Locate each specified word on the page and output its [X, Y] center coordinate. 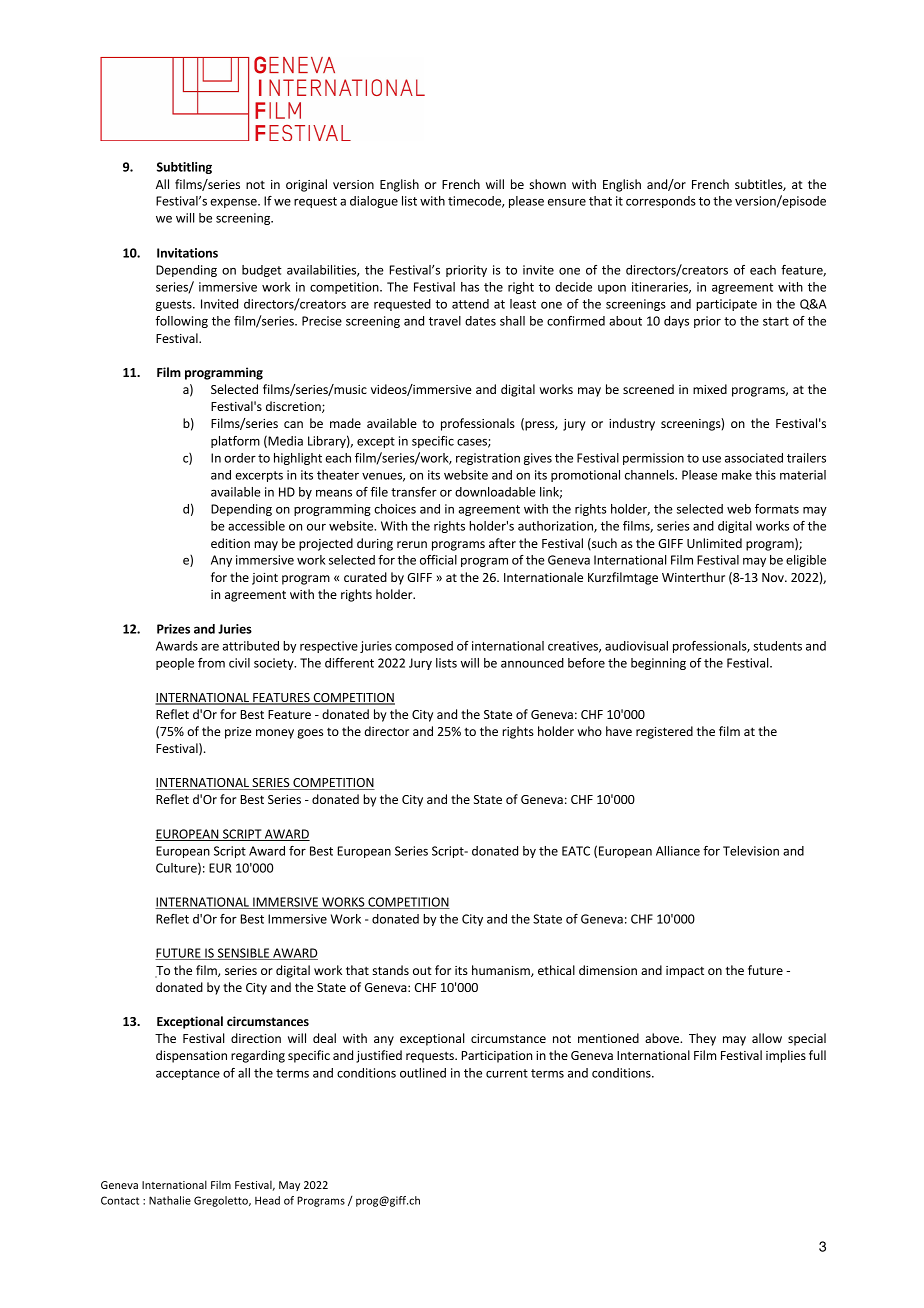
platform [235, 442]
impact [685, 972]
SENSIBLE [243, 954]
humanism [502, 971]
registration [488, 459]
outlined [423, 1073]
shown [548, 184]
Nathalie [170, 1200]
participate [726, 305]
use [711, 459]
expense [234, 203]
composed [424, 647]
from [211, 663]
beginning [658, 664]
